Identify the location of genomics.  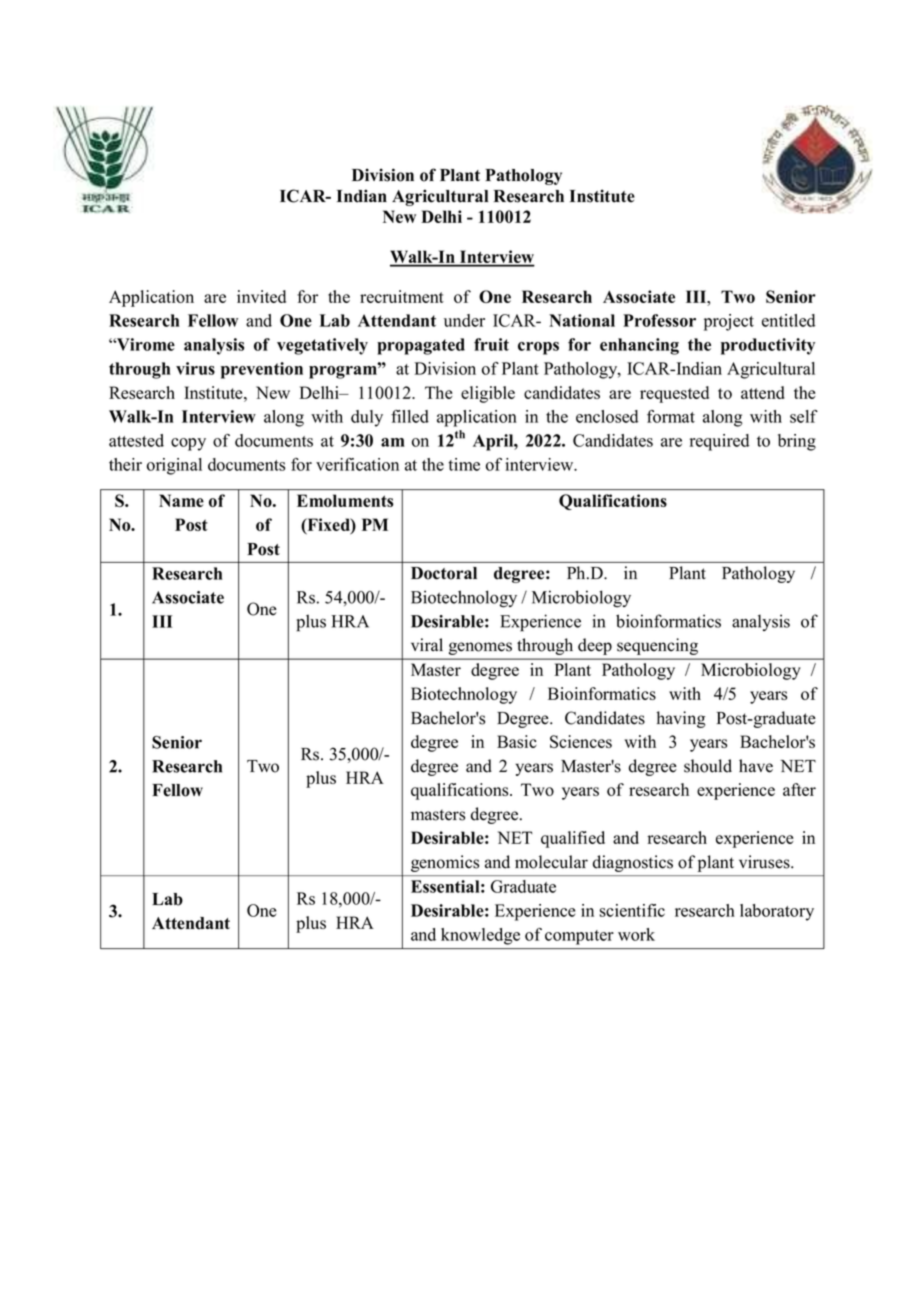
(445, 863).
